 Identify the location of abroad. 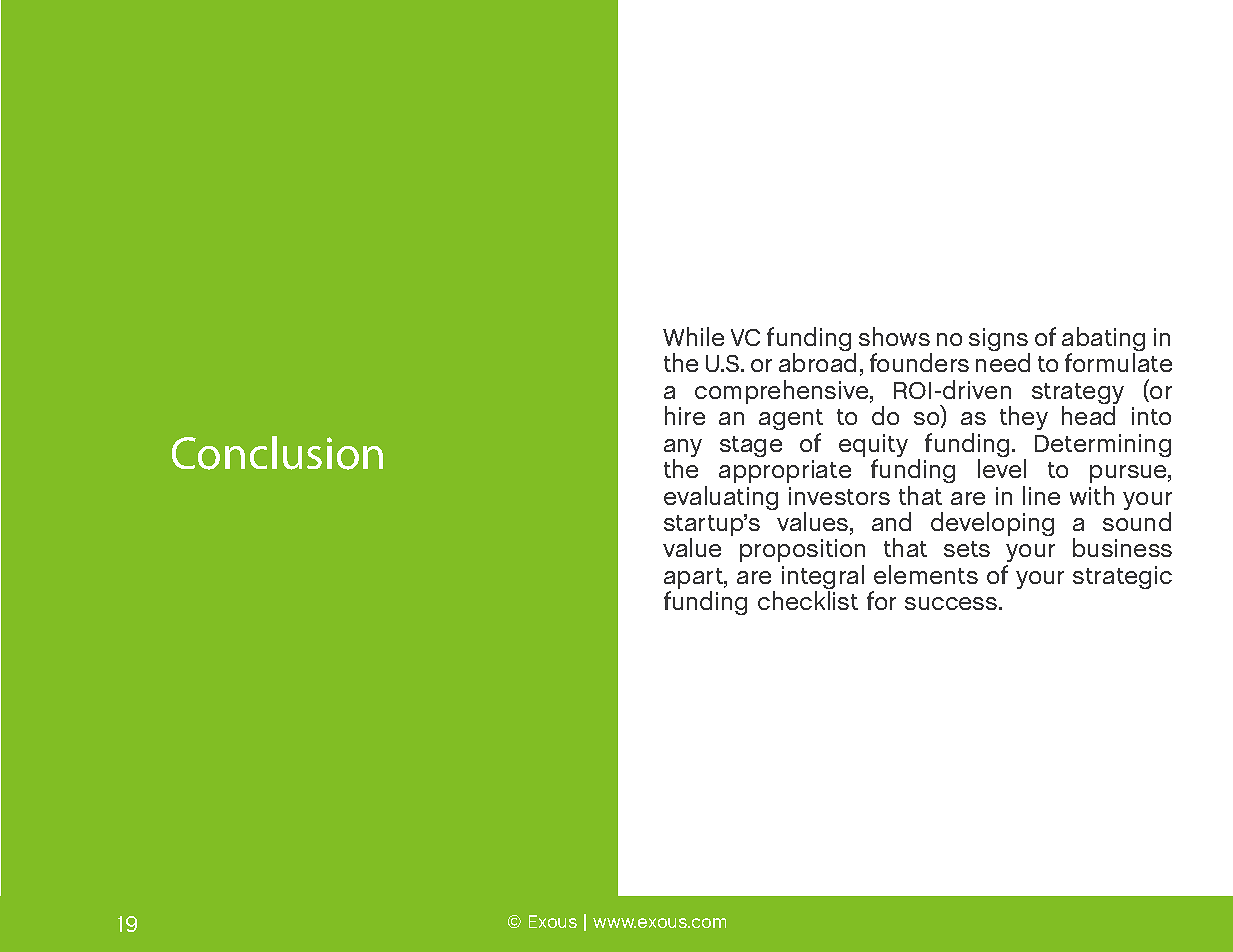
(817, 362).
